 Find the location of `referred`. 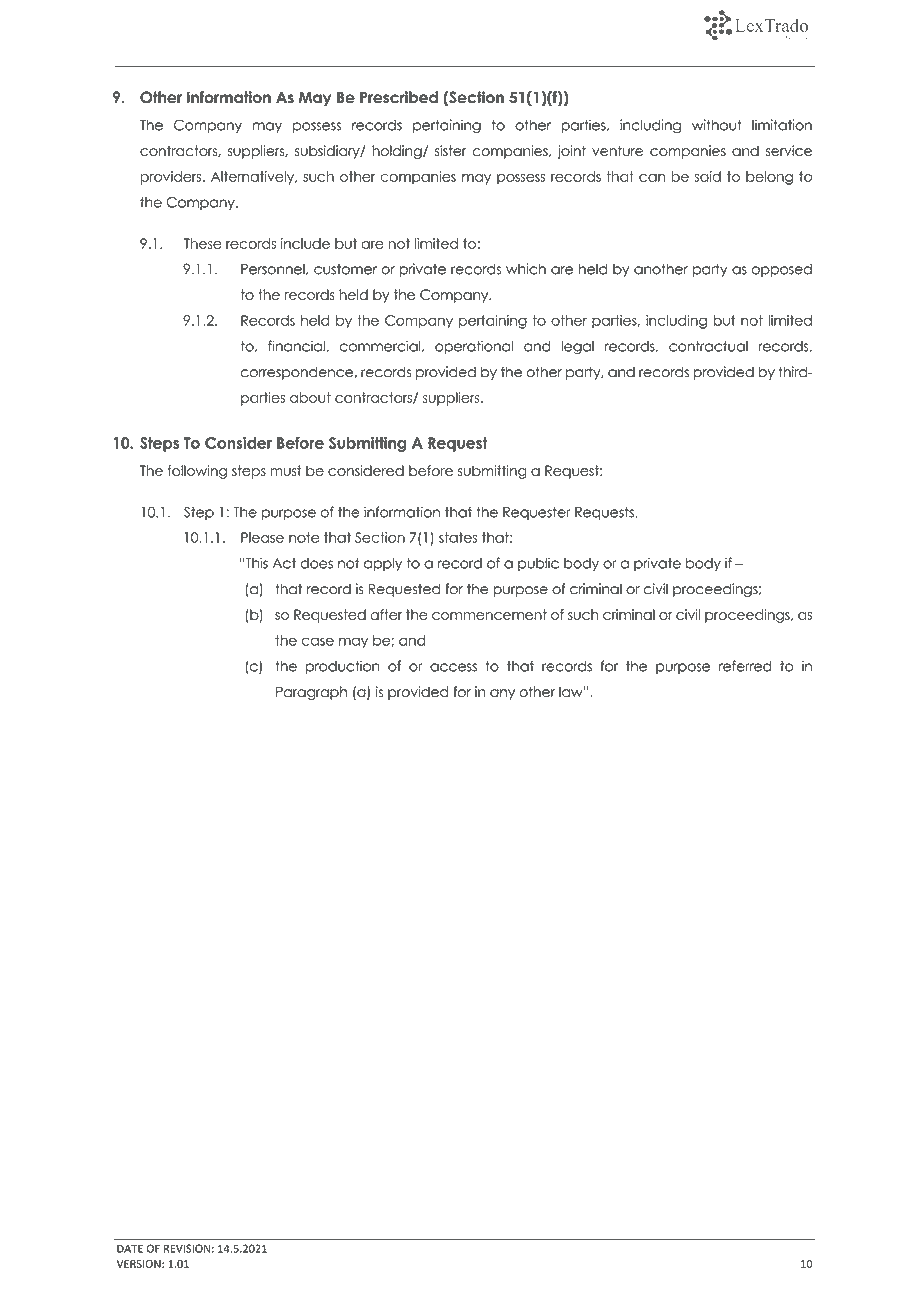

referred is located at coordinates (745, 666).
